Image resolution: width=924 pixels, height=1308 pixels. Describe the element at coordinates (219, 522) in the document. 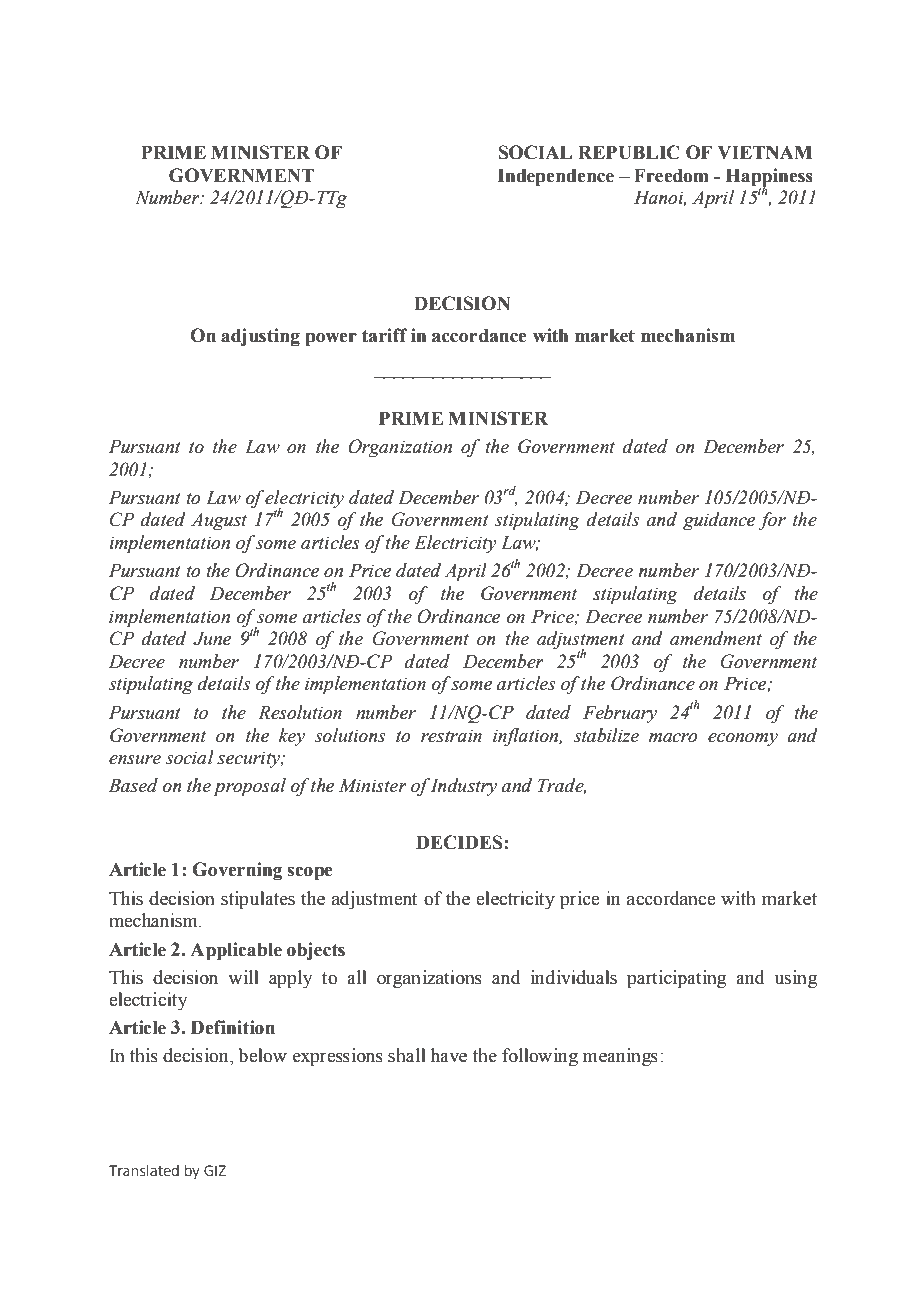

I see `August` at that location.
